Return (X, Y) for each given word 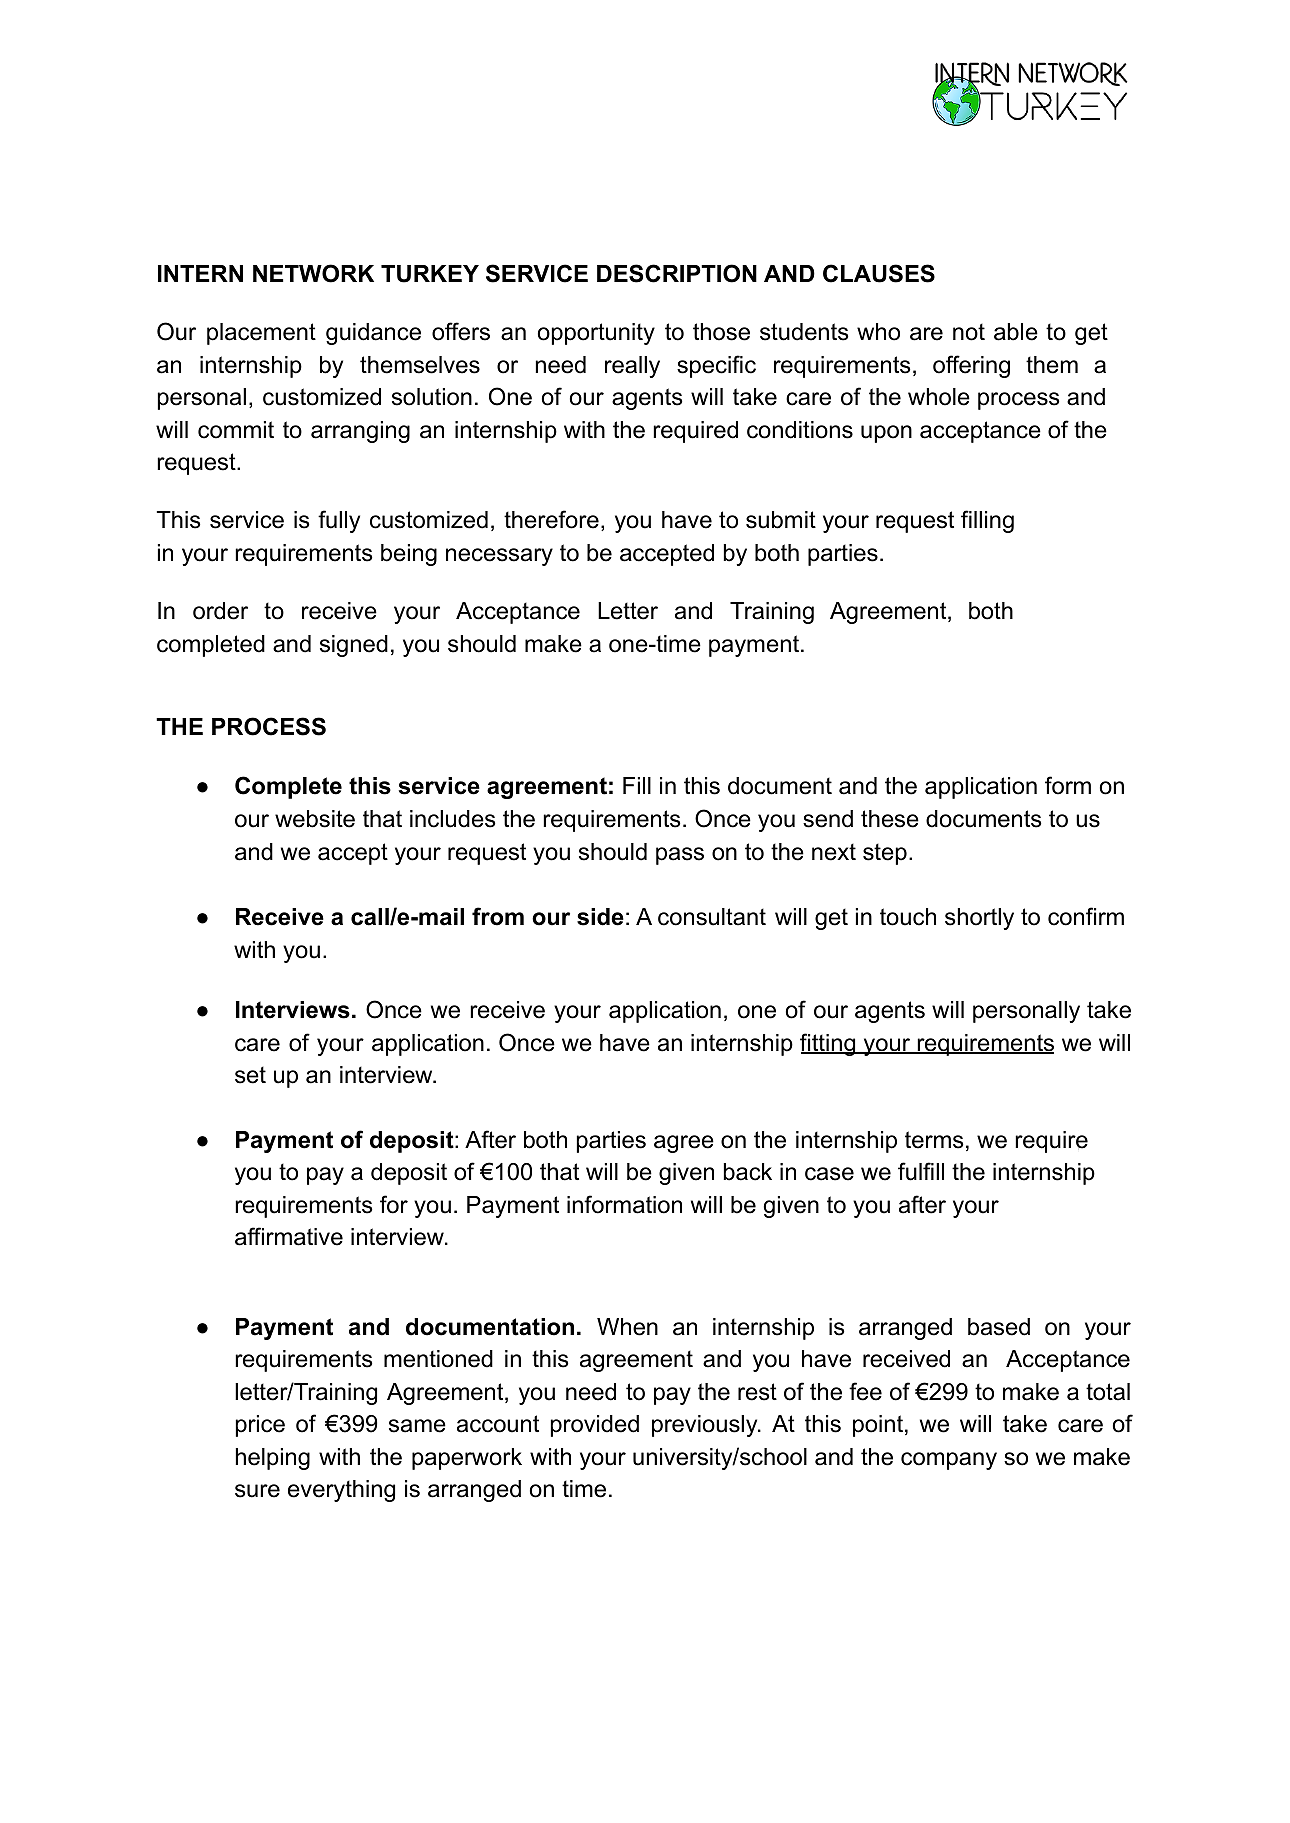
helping (273, 1459)
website (315, 819)
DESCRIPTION (677, 273)
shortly (979, 919)
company (949, 1461)
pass (680, 856)
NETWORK (313, 273)
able (1016, 332)
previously (706, 1426)
